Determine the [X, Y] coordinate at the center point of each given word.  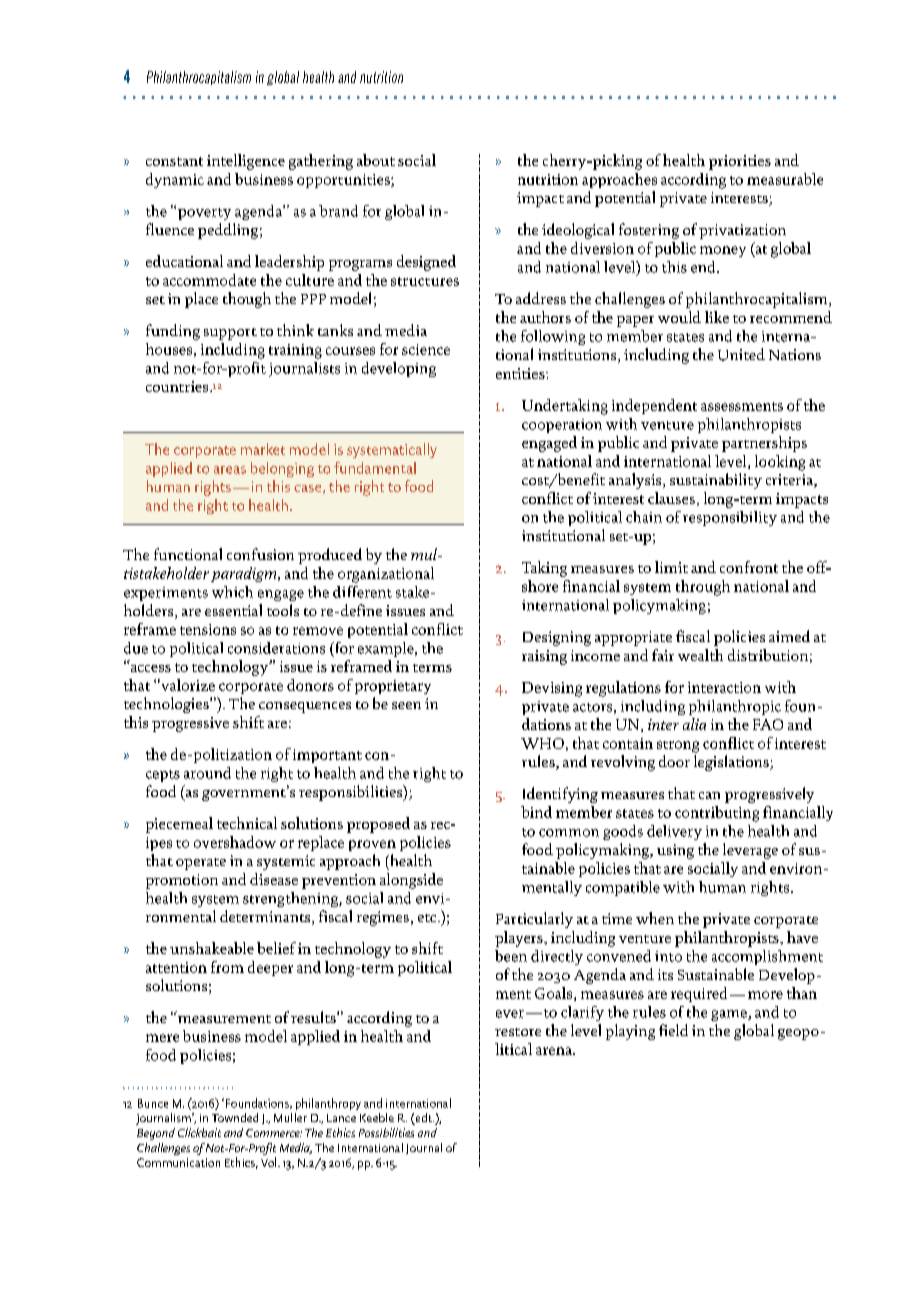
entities [521, 373]
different [362, 592]
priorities [740, 162]
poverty [204, 214]
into [668, 956]
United [741, 354]
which [232, 592]
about [376, 160]
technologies [167, 705]
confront [749, 567]
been [511, 956]
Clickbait [199, 1132]
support [230, 334]
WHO [542, 743]
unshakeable [212, 948]
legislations [732, 763]
